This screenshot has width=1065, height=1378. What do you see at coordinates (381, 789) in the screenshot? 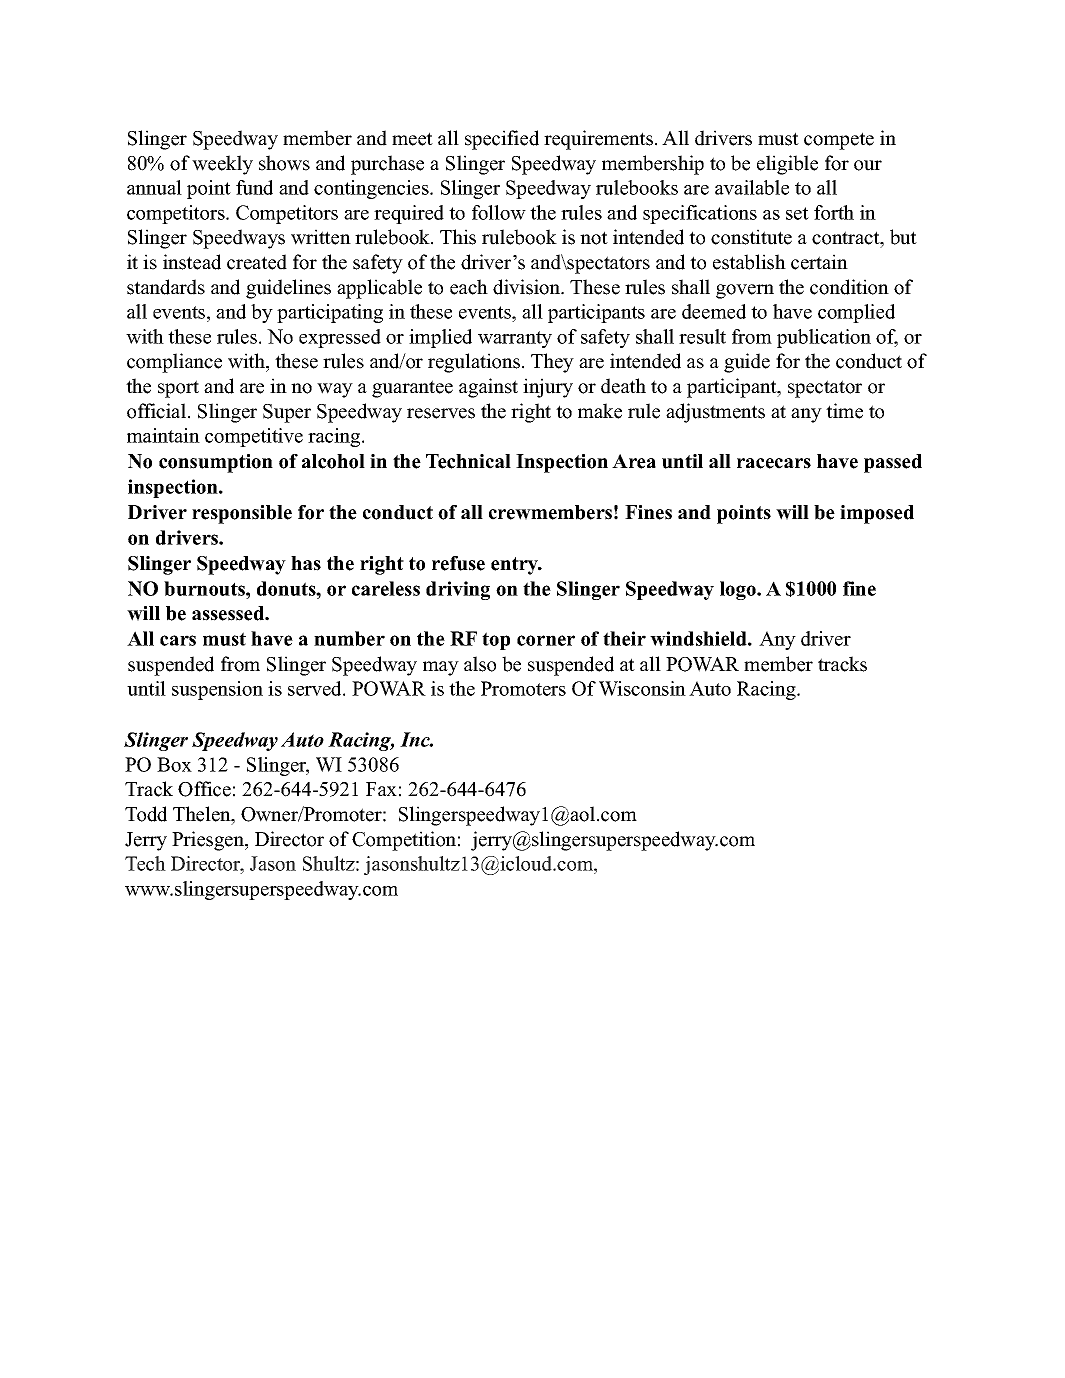
I see `Fax` at bounding box center [381, 789].
